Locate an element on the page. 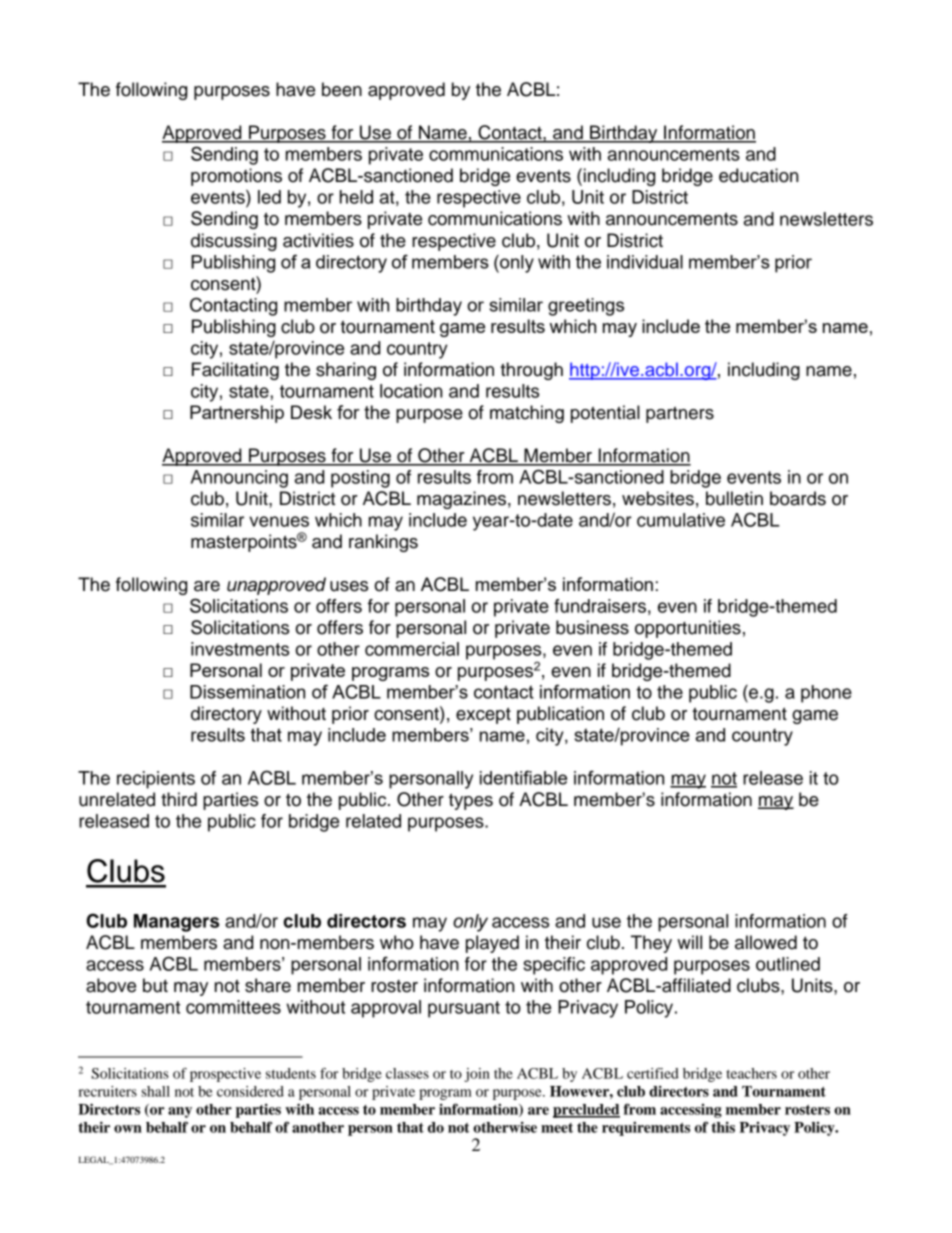  education is located at coordinates (758, 175).
